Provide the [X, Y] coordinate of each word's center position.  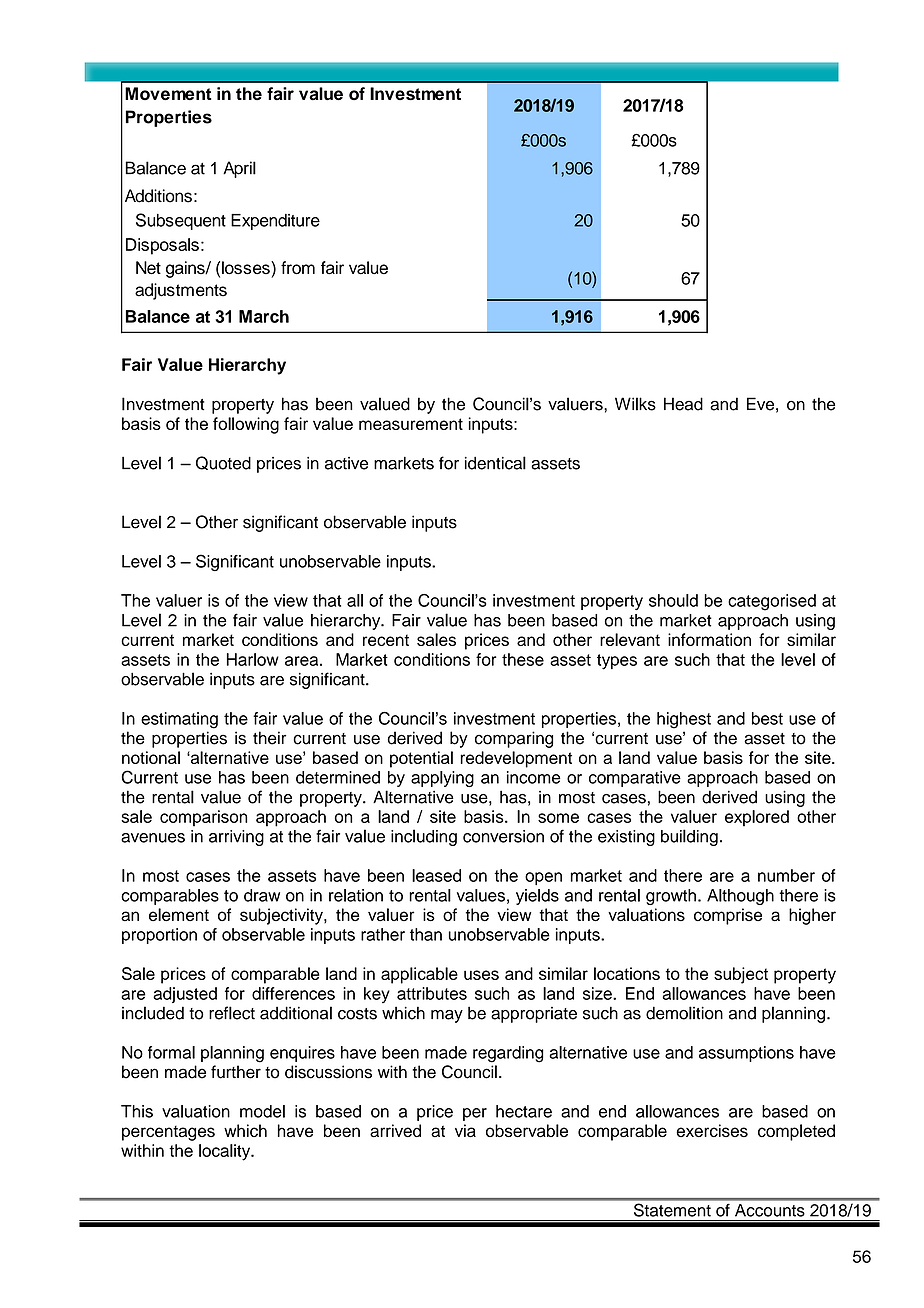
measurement [411, 424]
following [246, 425]
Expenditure [275, 222]
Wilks [635, 404]
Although [740, 897]
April [239, 169]
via [465, 1131]
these [523, 659]
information [709, 639]
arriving [236, 838]
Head [683, 404]
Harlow [253, 659]
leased [436, 875]
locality [226, 1152]
